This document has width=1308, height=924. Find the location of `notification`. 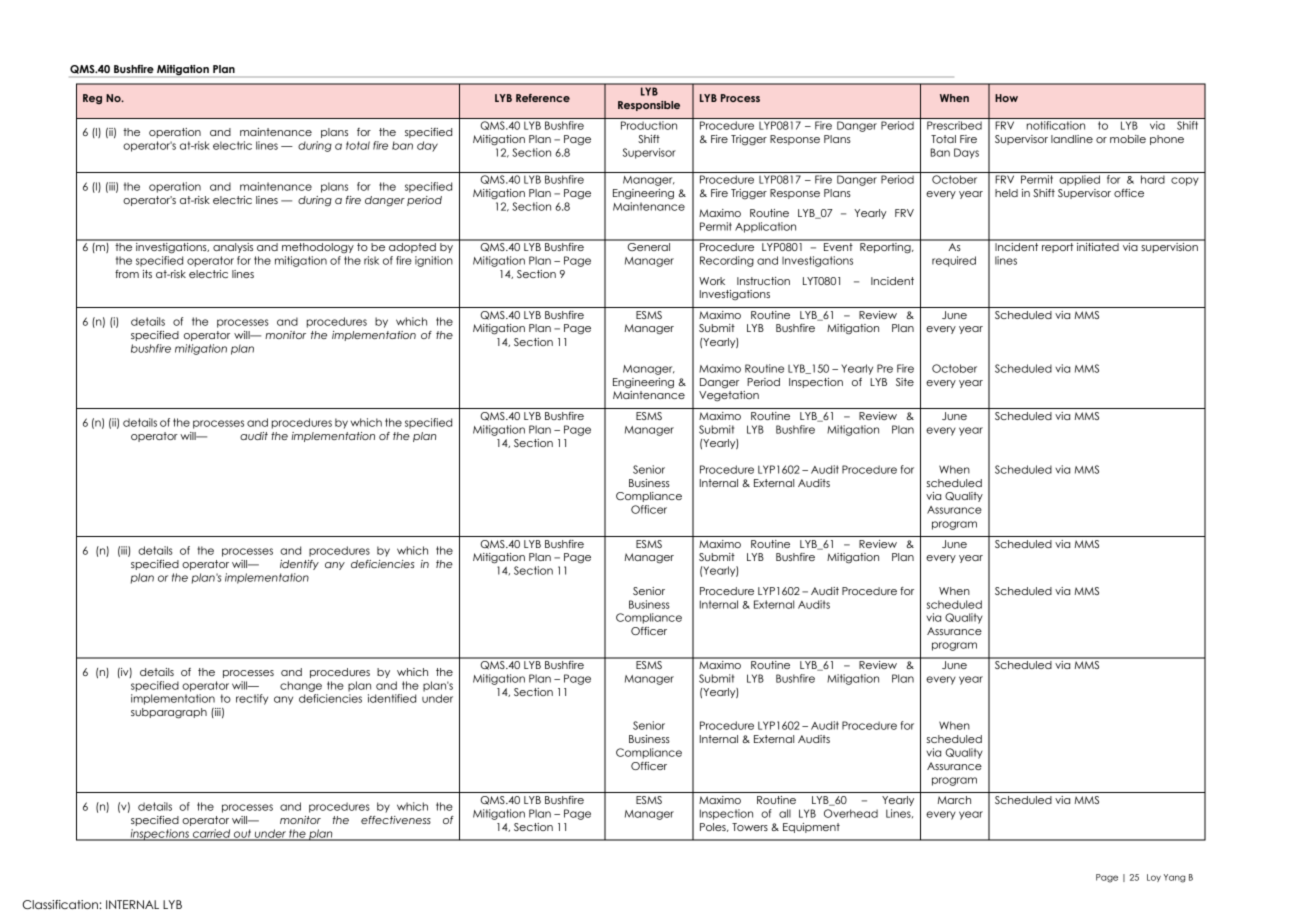

notification is located at coordinates (1056, 125).
